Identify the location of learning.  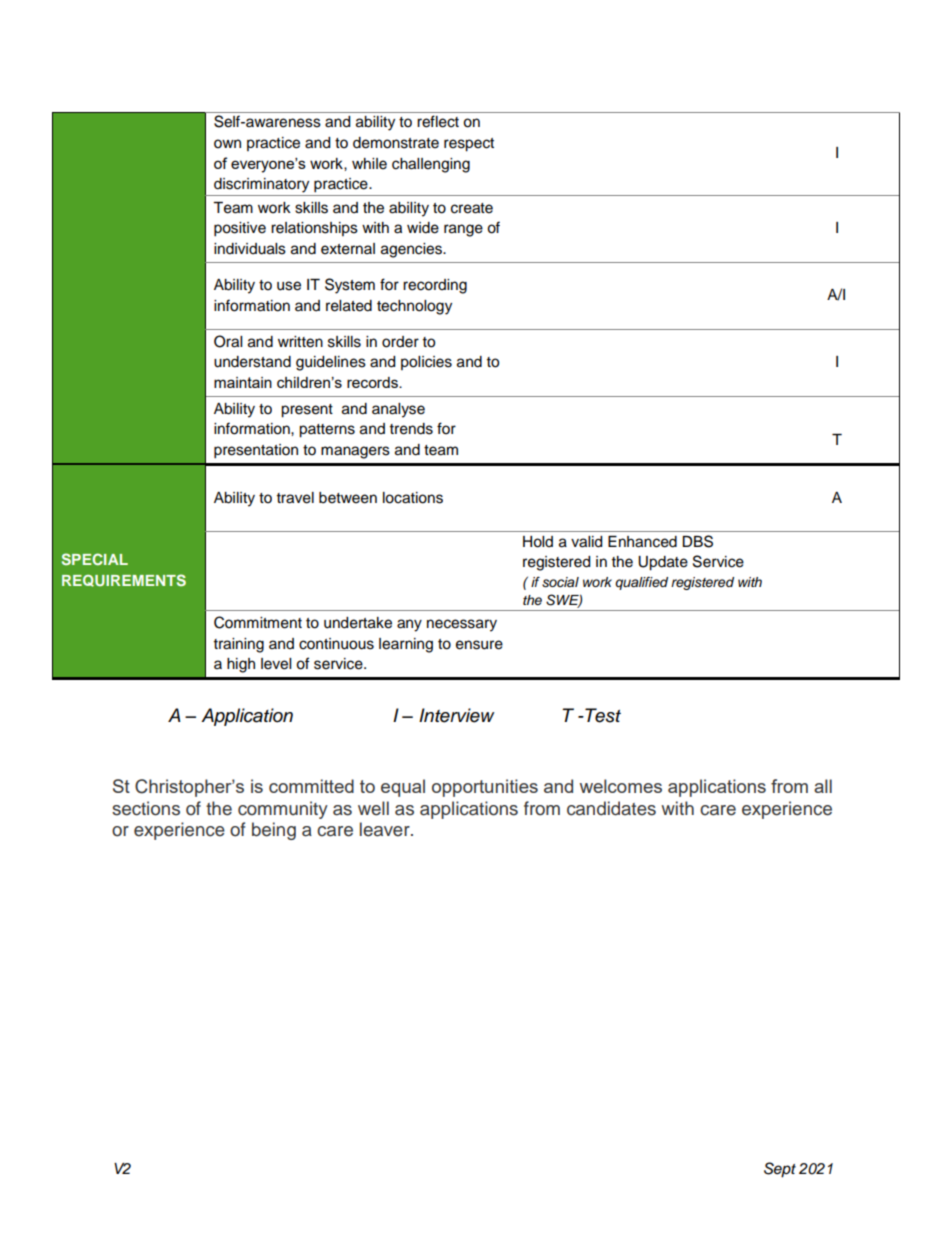
(406, 645).
